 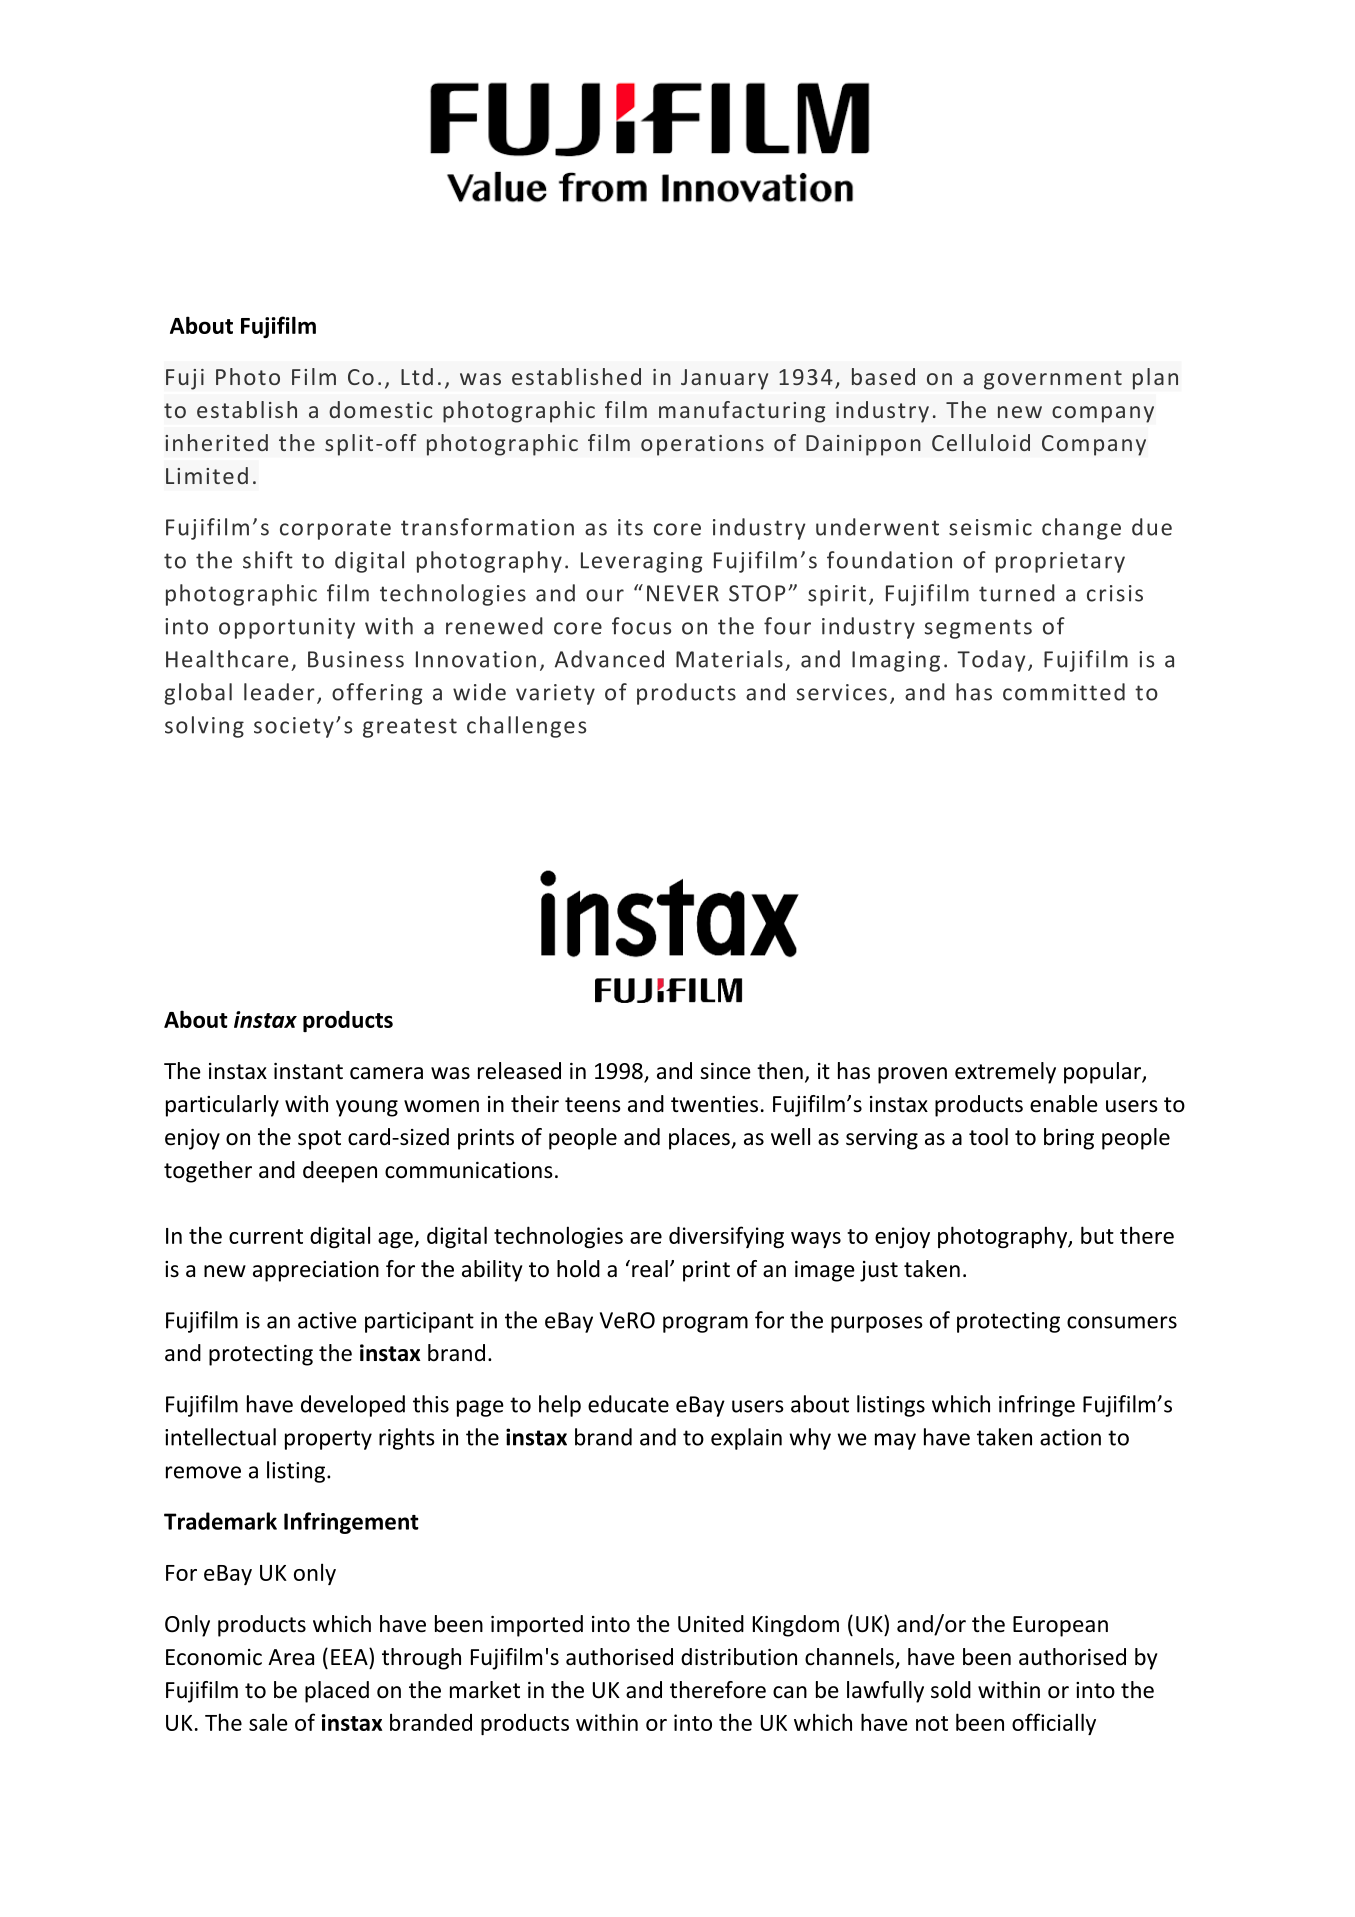 What do you see at coordinates (725, 1071) in the screenshot?
I see `since` at bounding box center [725, 1071].
